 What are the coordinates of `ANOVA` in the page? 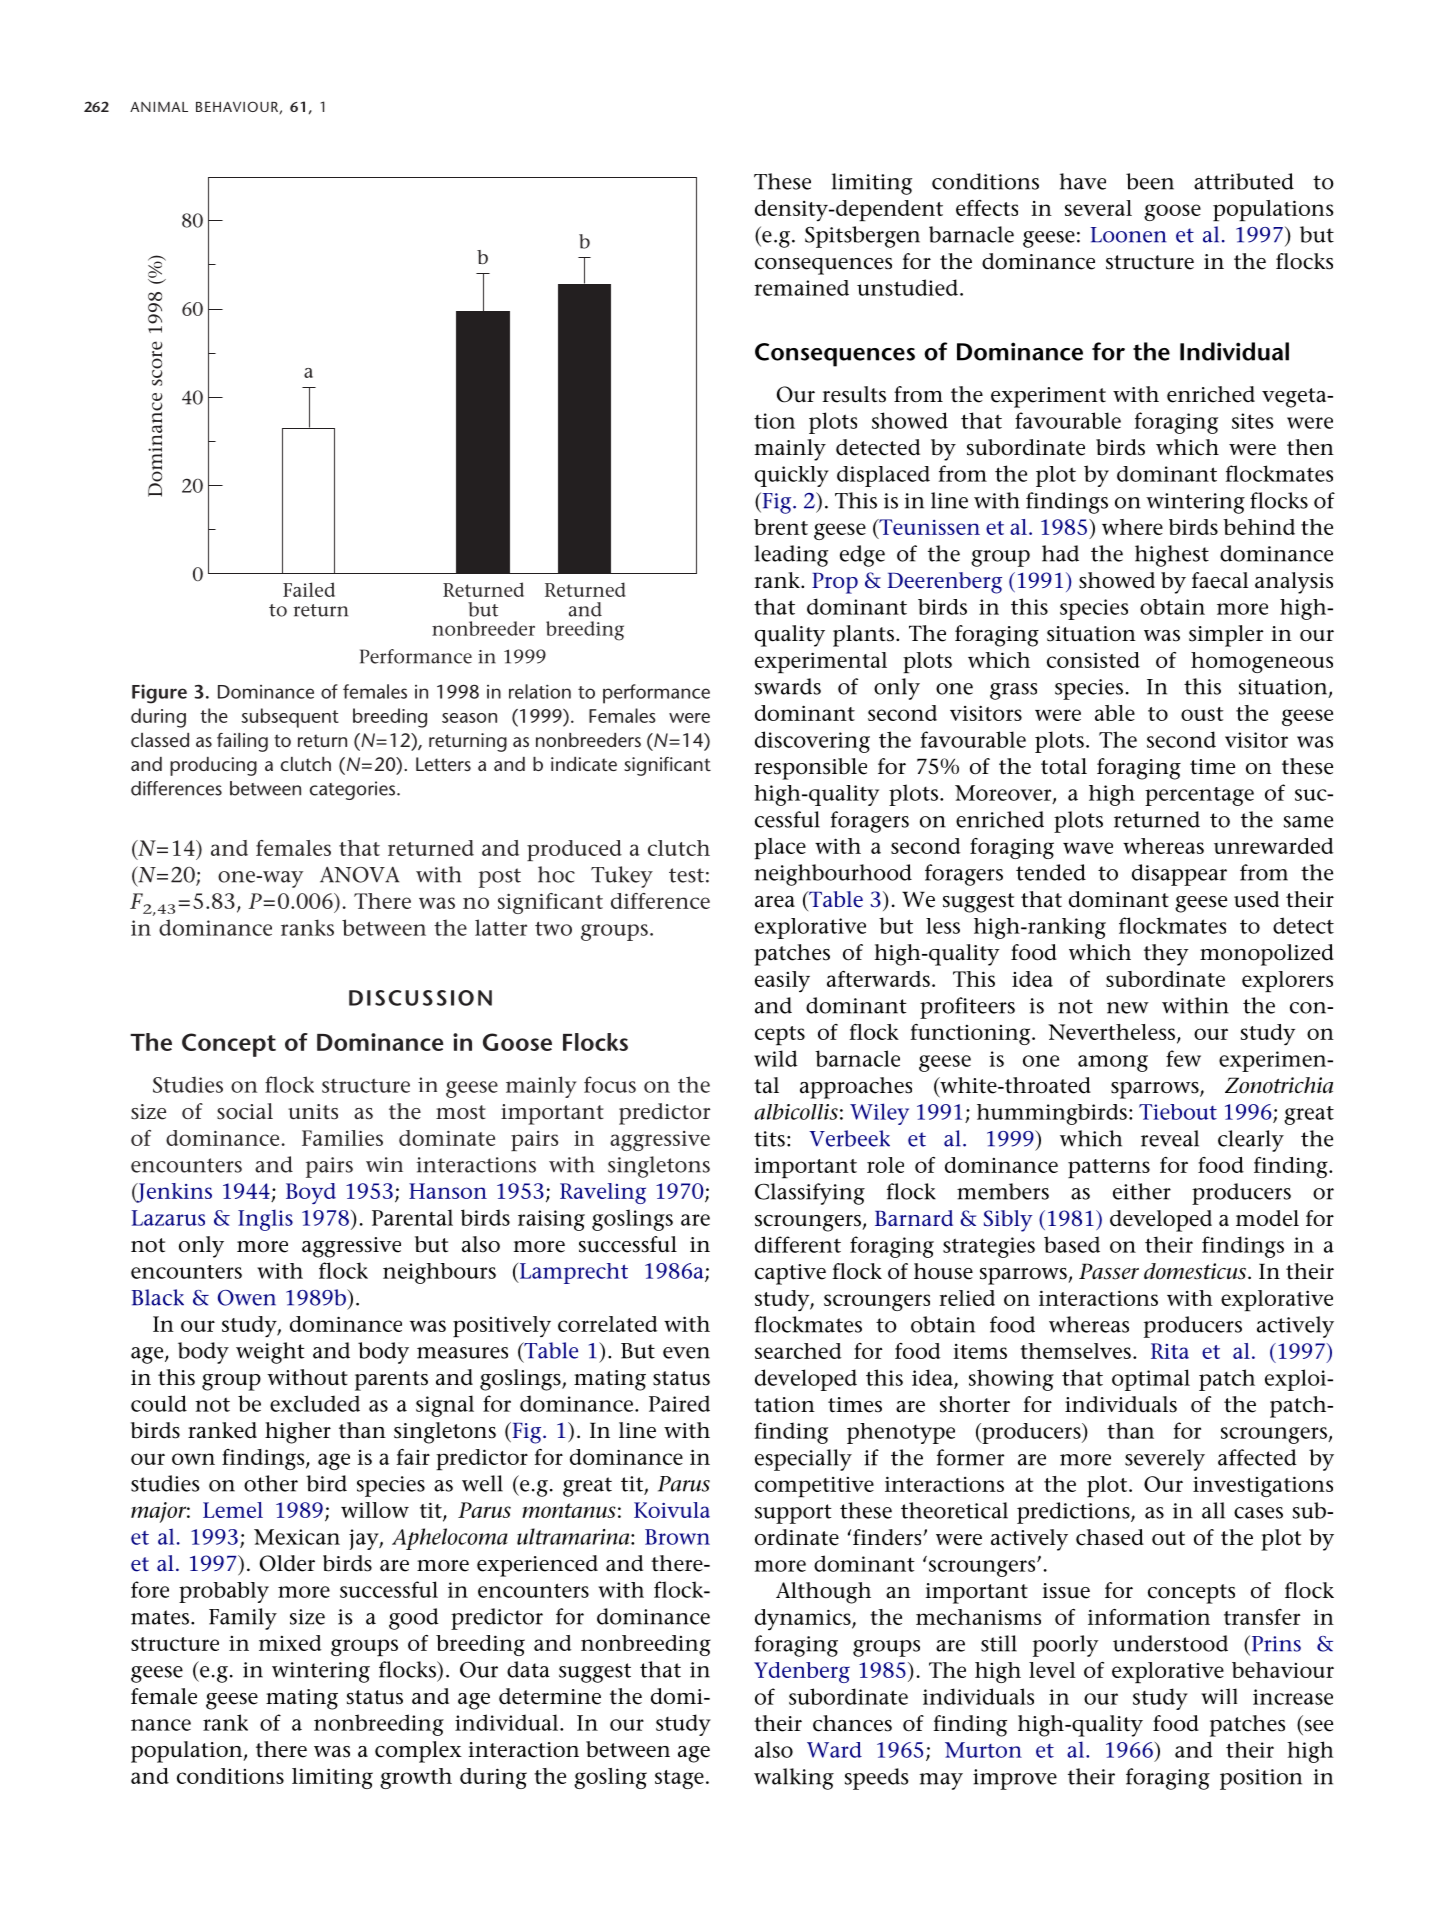 It's located at (359, 875).
